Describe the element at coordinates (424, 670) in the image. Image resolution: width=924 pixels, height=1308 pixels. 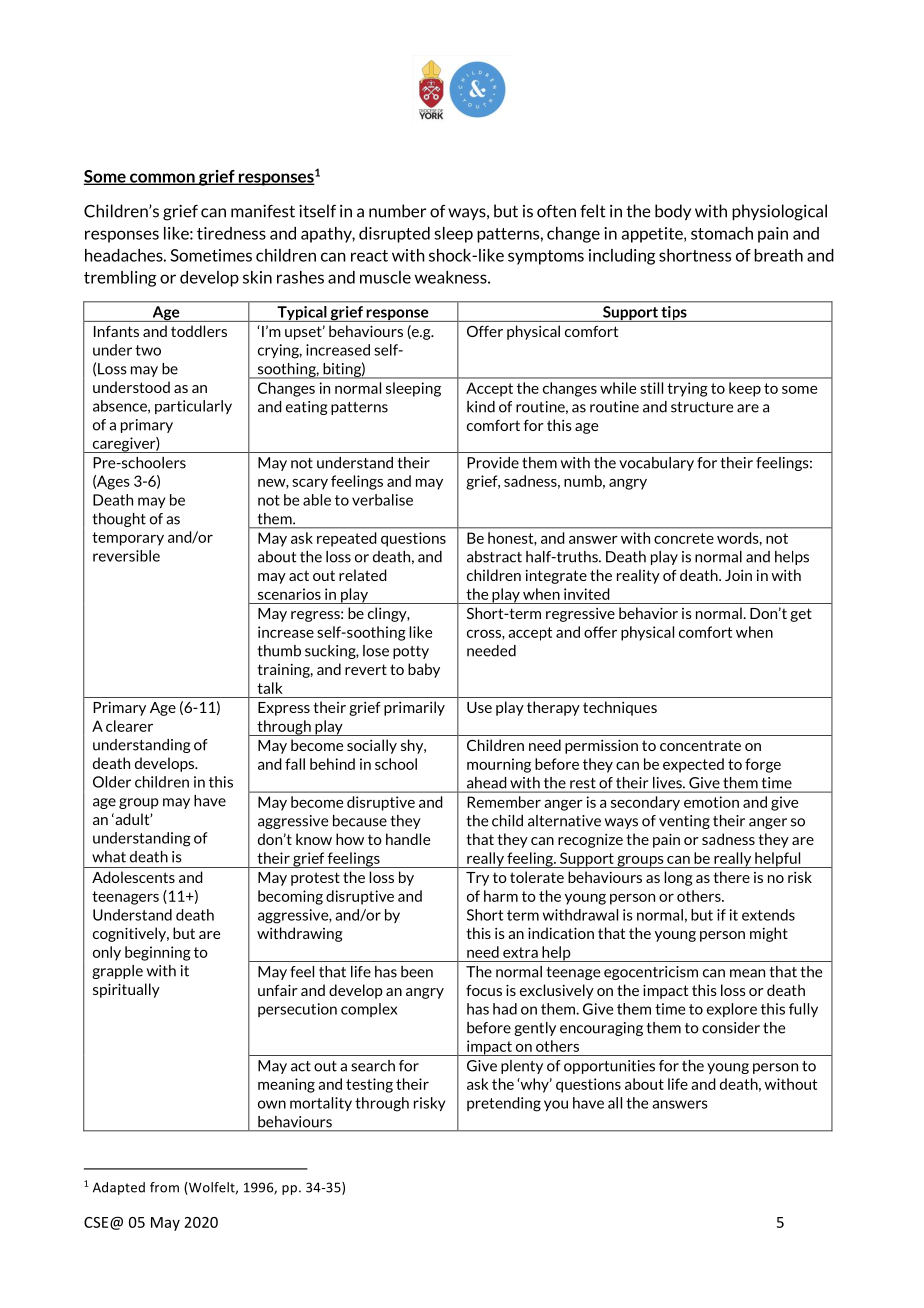
I see `baby` at that location.
